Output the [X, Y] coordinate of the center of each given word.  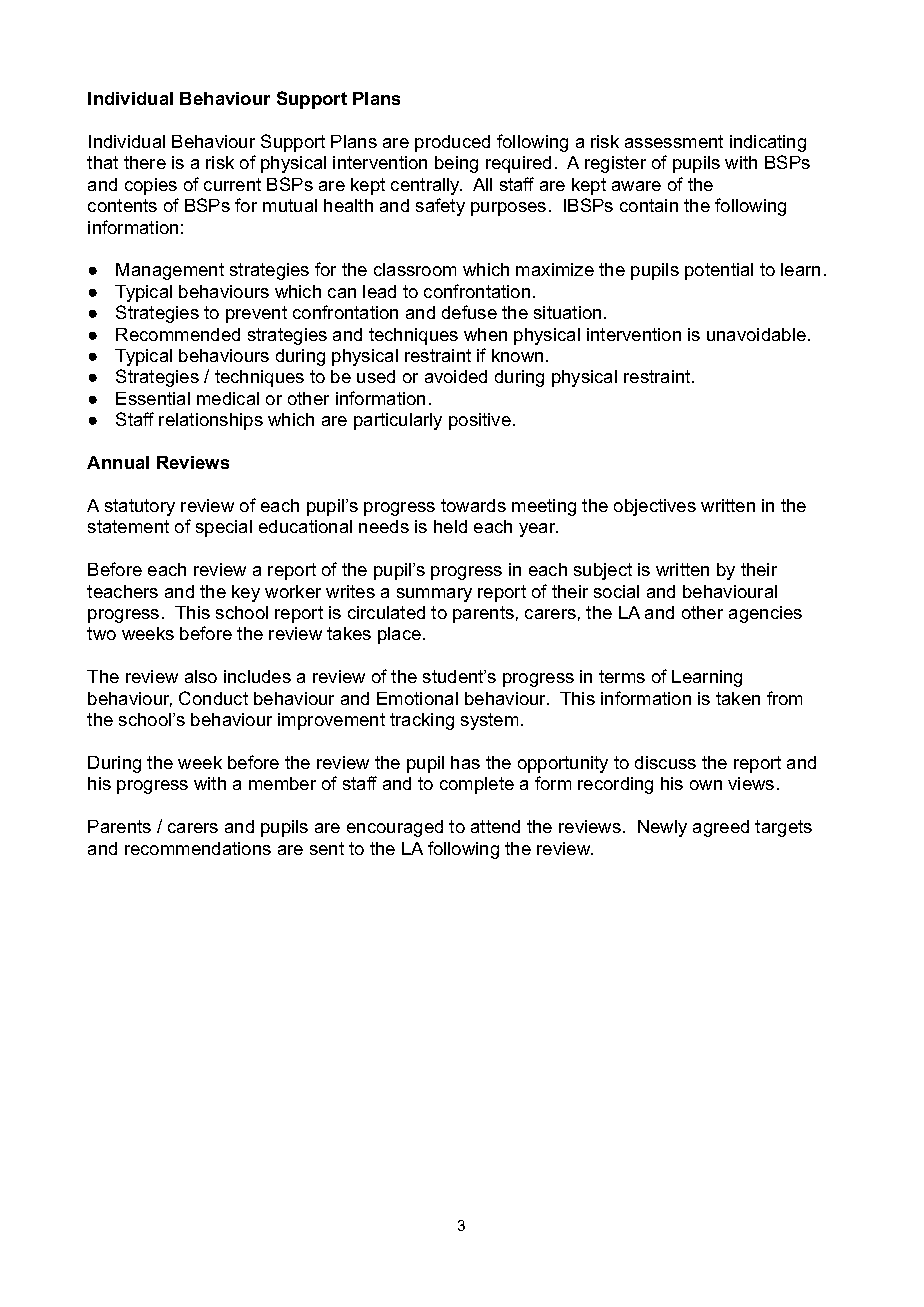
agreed [721, 828]
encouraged [395, 828]
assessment [674, 141]
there [145, 162]
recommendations [198, 848]
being [456, 164]
